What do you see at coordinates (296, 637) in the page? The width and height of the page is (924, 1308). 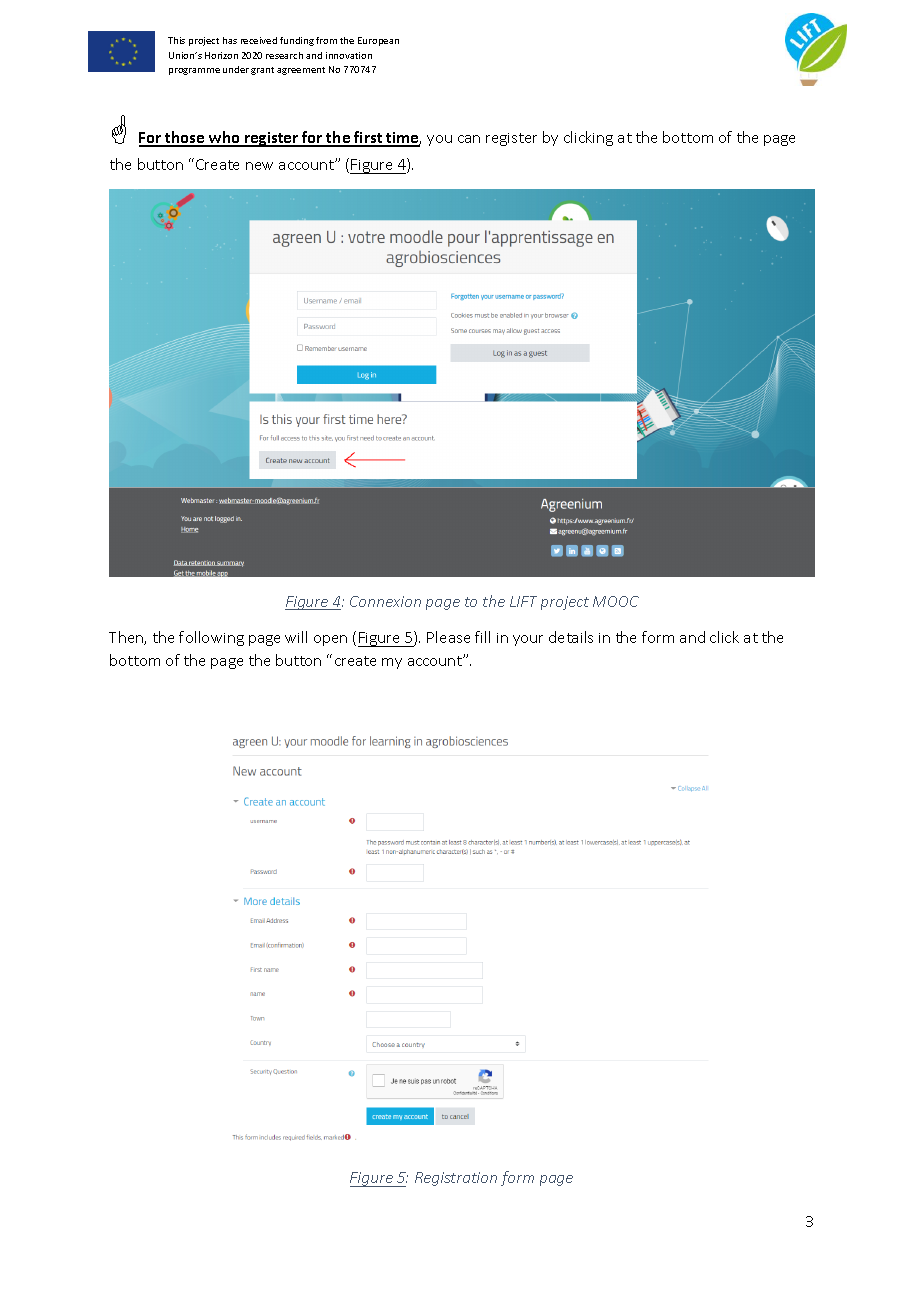 I see `will` at bounding box center [296, 637].
